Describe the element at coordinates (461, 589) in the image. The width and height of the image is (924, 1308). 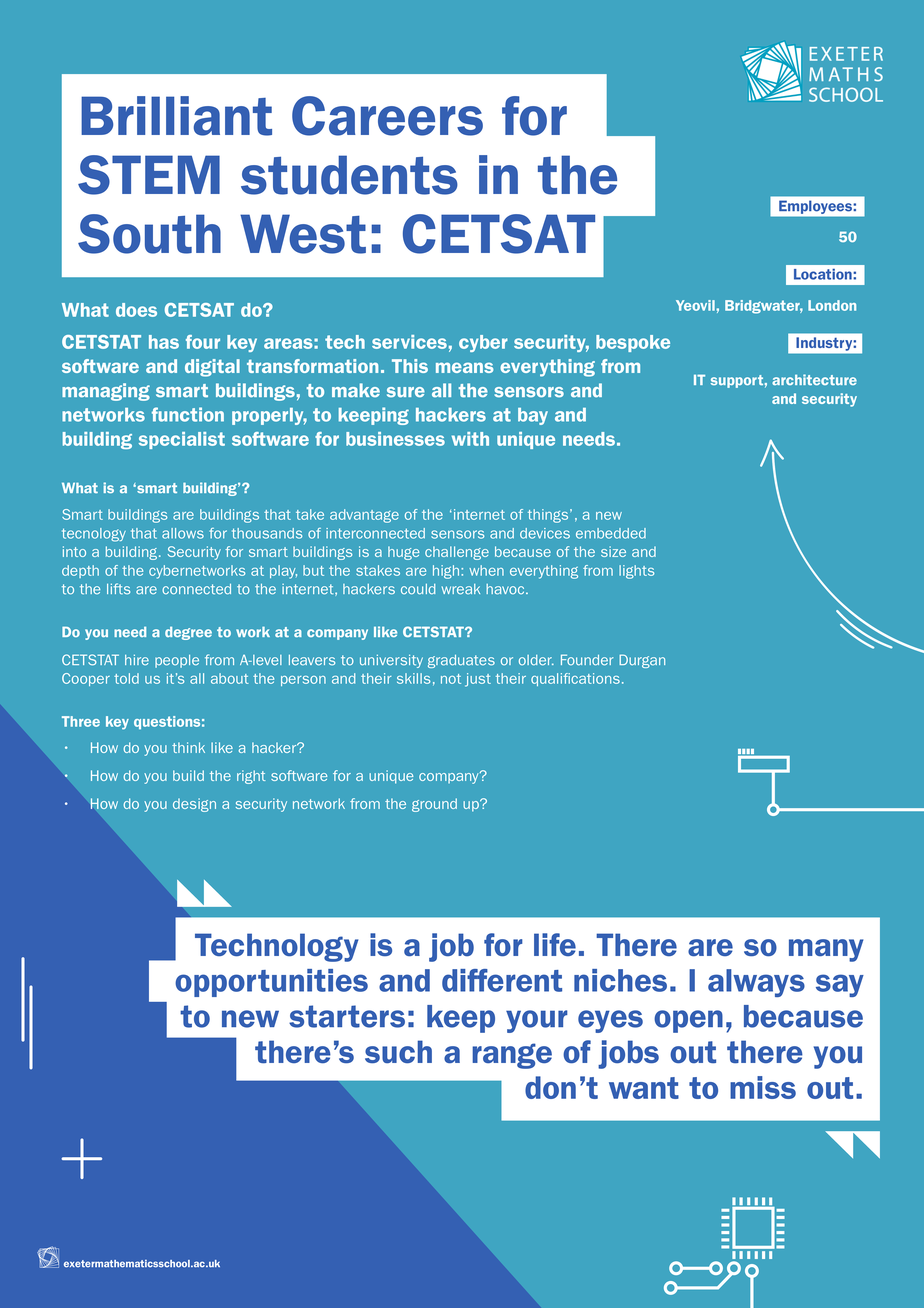
I see `wreak` at that location.
